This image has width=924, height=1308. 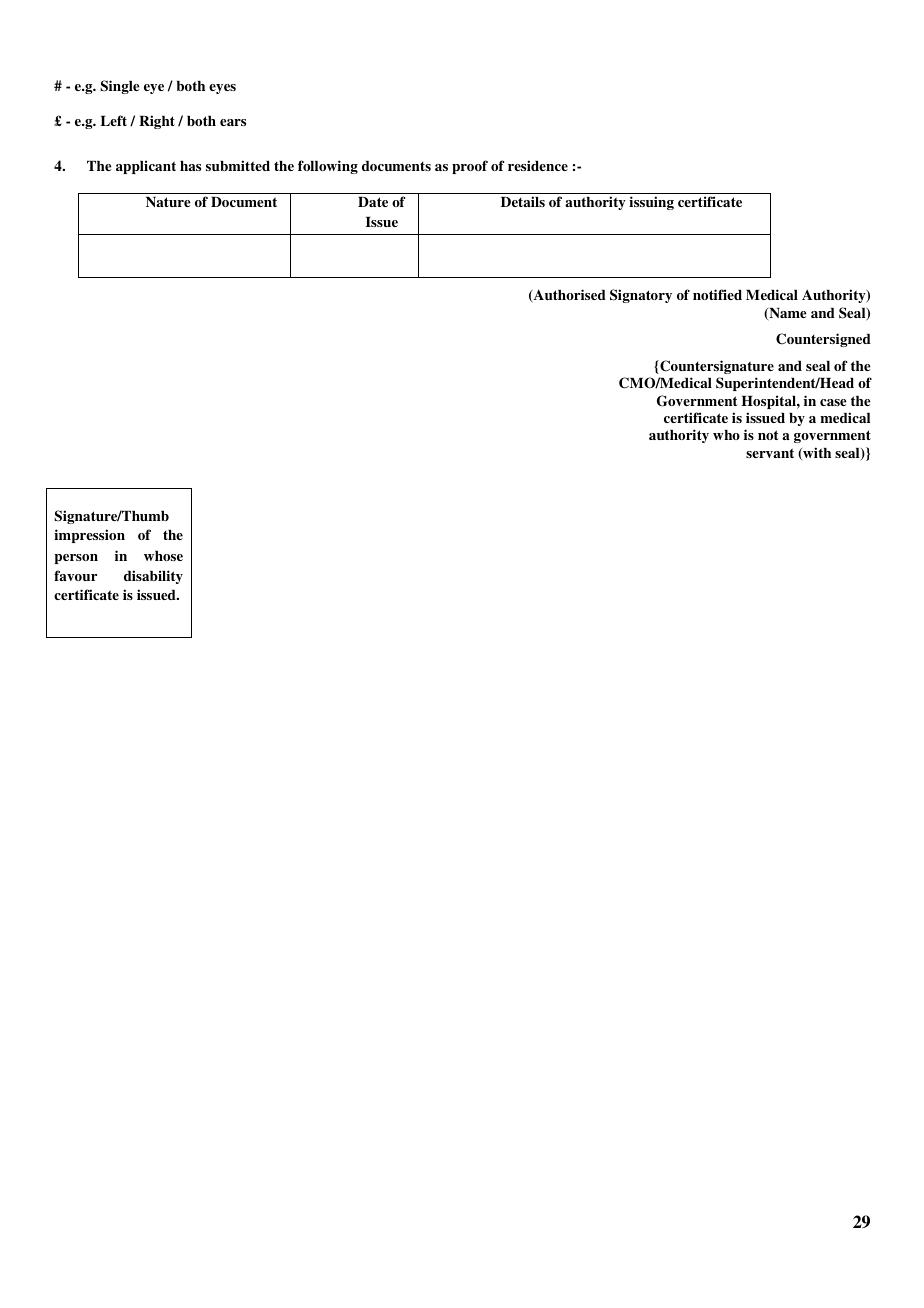 What do you see at coordinates (153, 577) in the image?
I see `disability` at bounding box center [153, 577].
